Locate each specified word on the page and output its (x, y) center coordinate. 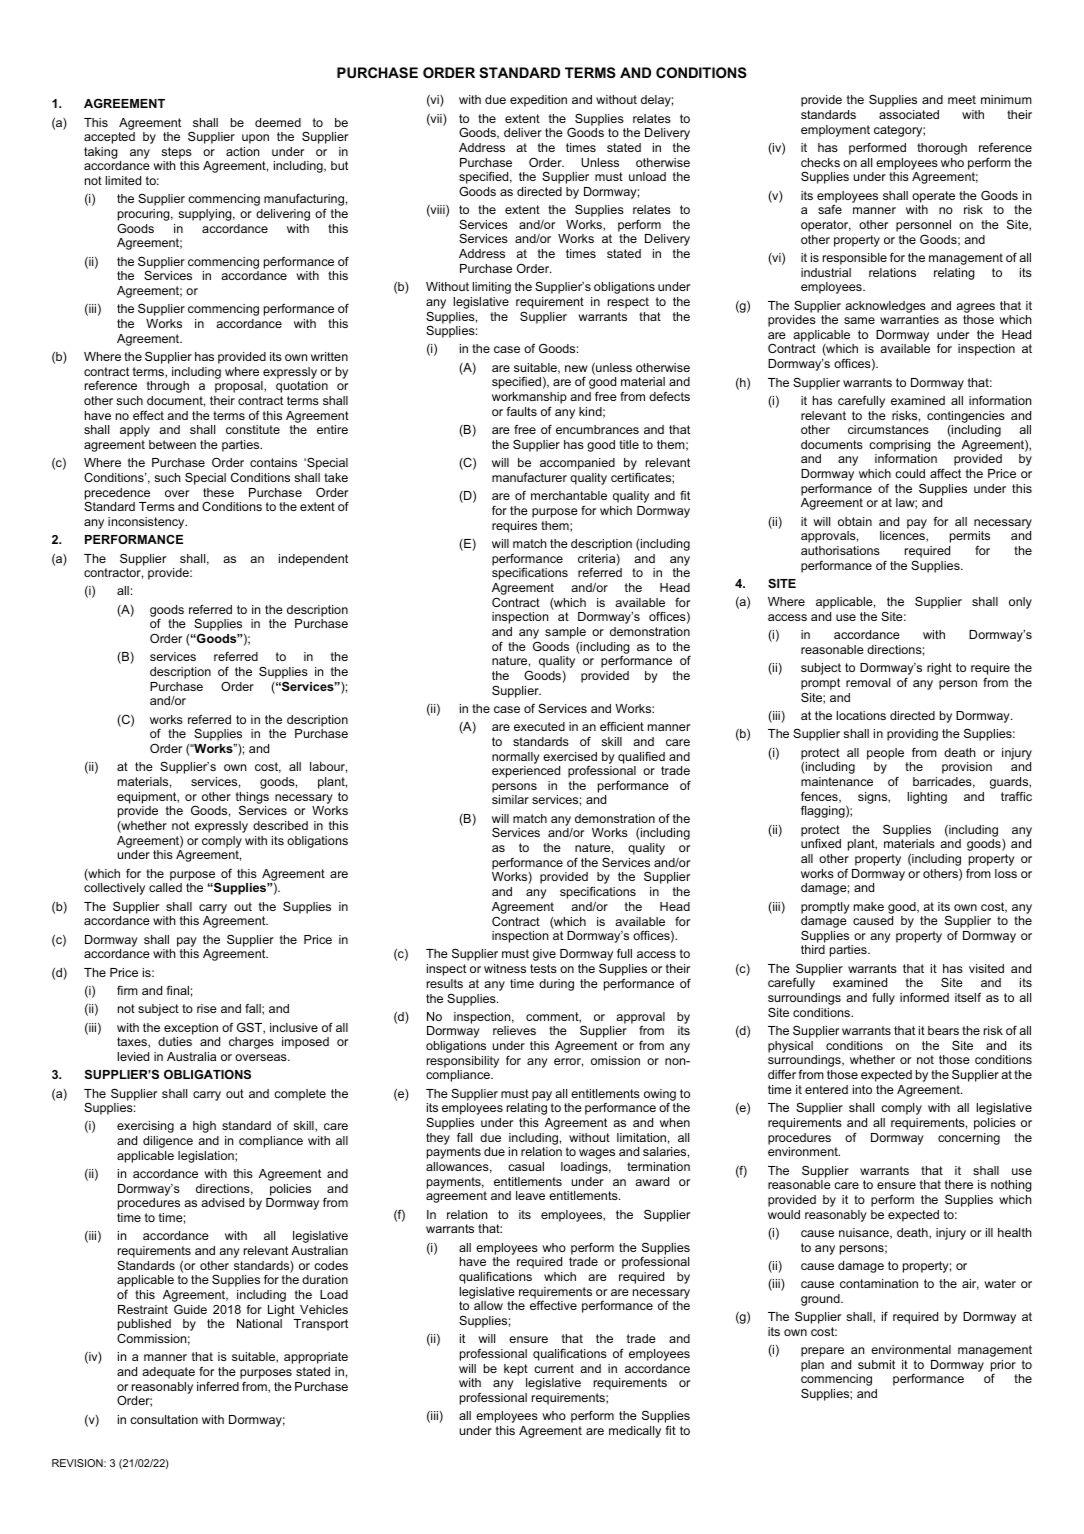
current (554, 1368)
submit (876, 1364)
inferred (218, 1386)
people (885, 754)
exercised (570, 756)
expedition (538, 101)
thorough (942, 149)
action (242, 151)
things (252, 799)
